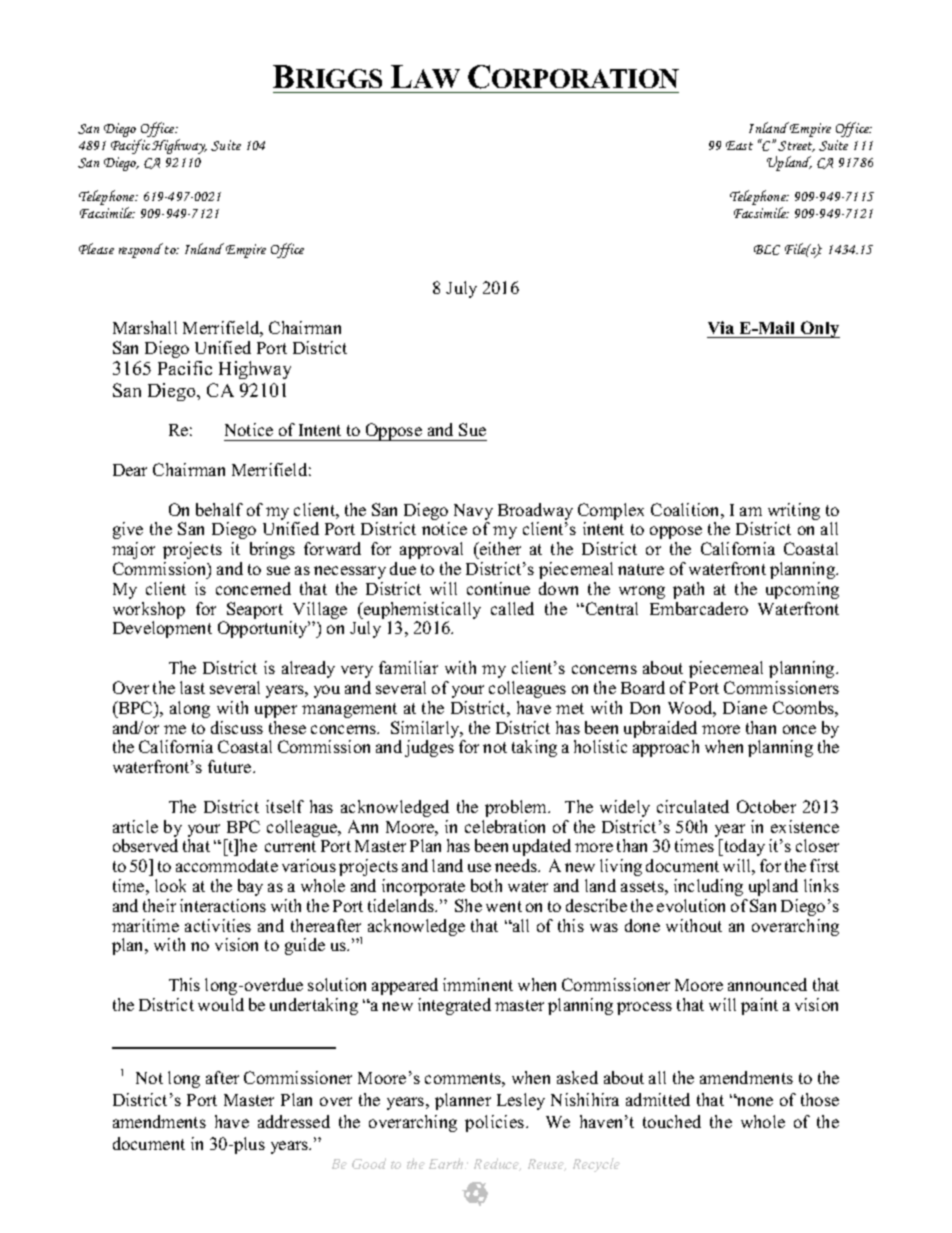  I want to click on look, so click(170, 885).
